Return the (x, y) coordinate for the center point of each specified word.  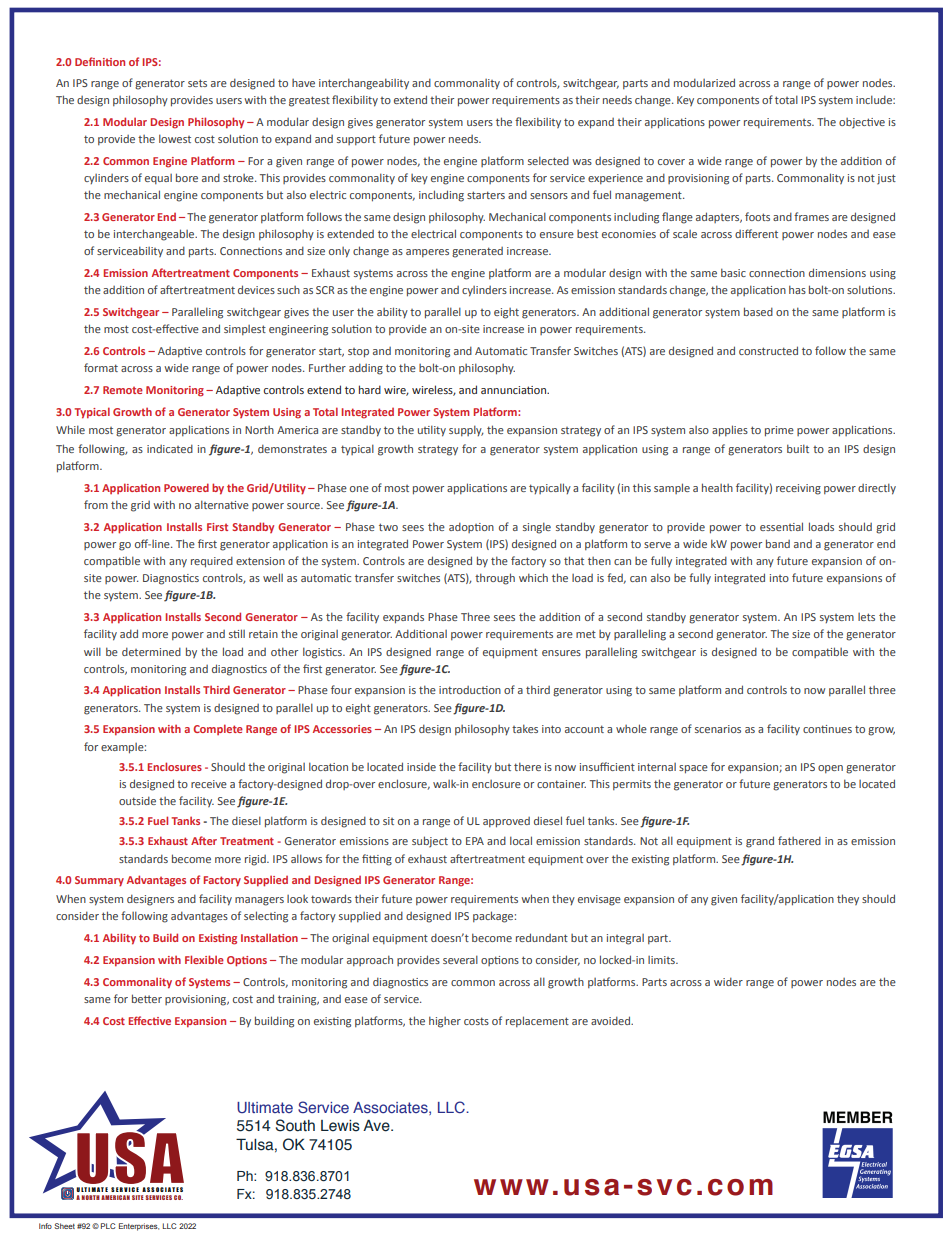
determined (151, 651)
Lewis (340, 1126)
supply (466, 430)
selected (548, 160)
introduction (470, 690)
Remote (123, 390)
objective (862, 123)
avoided (612, 1020)
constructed (768, 350)
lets (866, 617)
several (460, 959)
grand (760, 842)
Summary (99, 881)
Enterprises (139, 1227)
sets (197, 83)
